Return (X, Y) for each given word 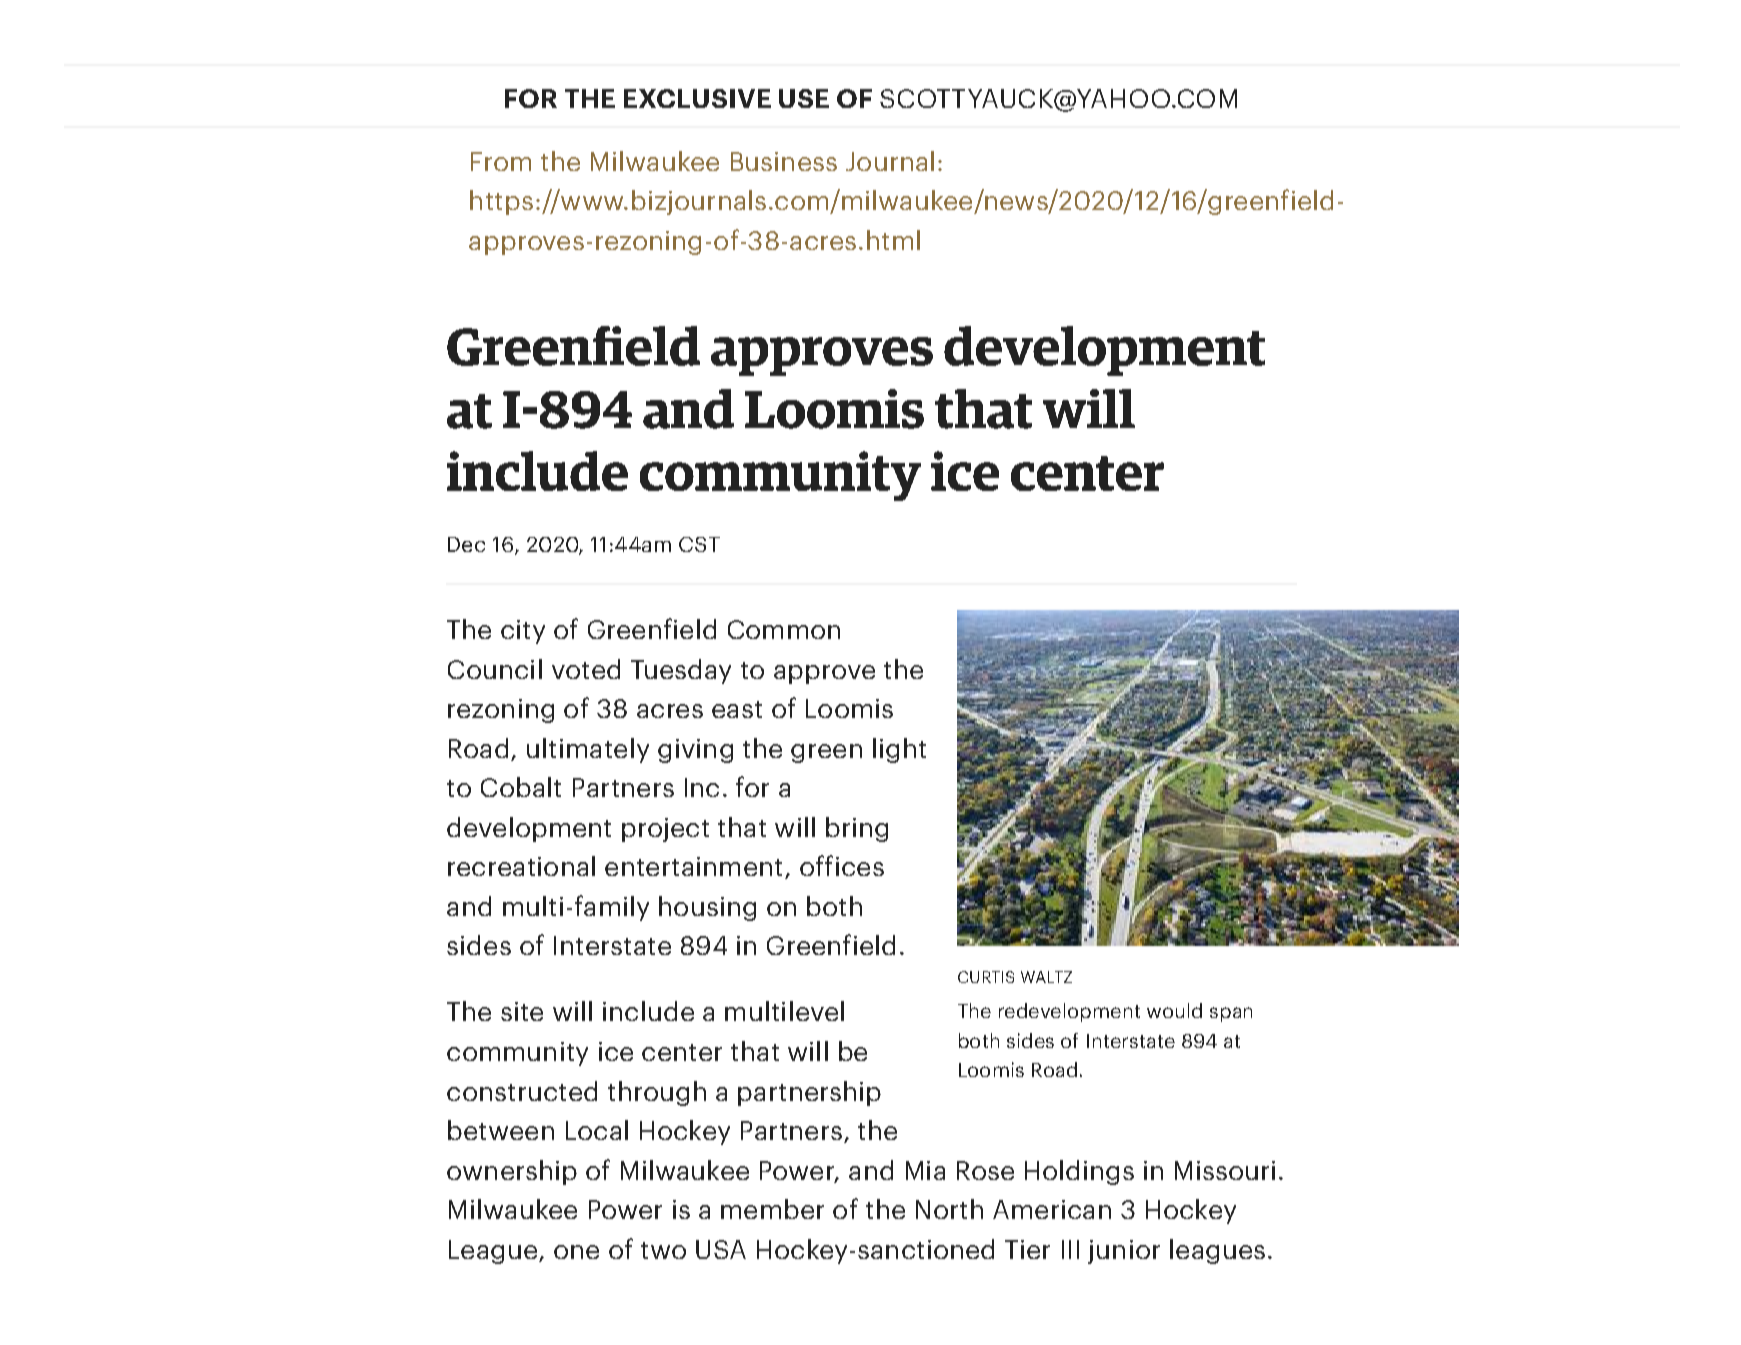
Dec (466, 544)
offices (842, 865)
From (501, 161)
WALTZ (1046, 977)
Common (784, 629)
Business (784, 161)
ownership (512, 1172)
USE (804, 98)
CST (699, 544)
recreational (521, 866)
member (772, 1209)
